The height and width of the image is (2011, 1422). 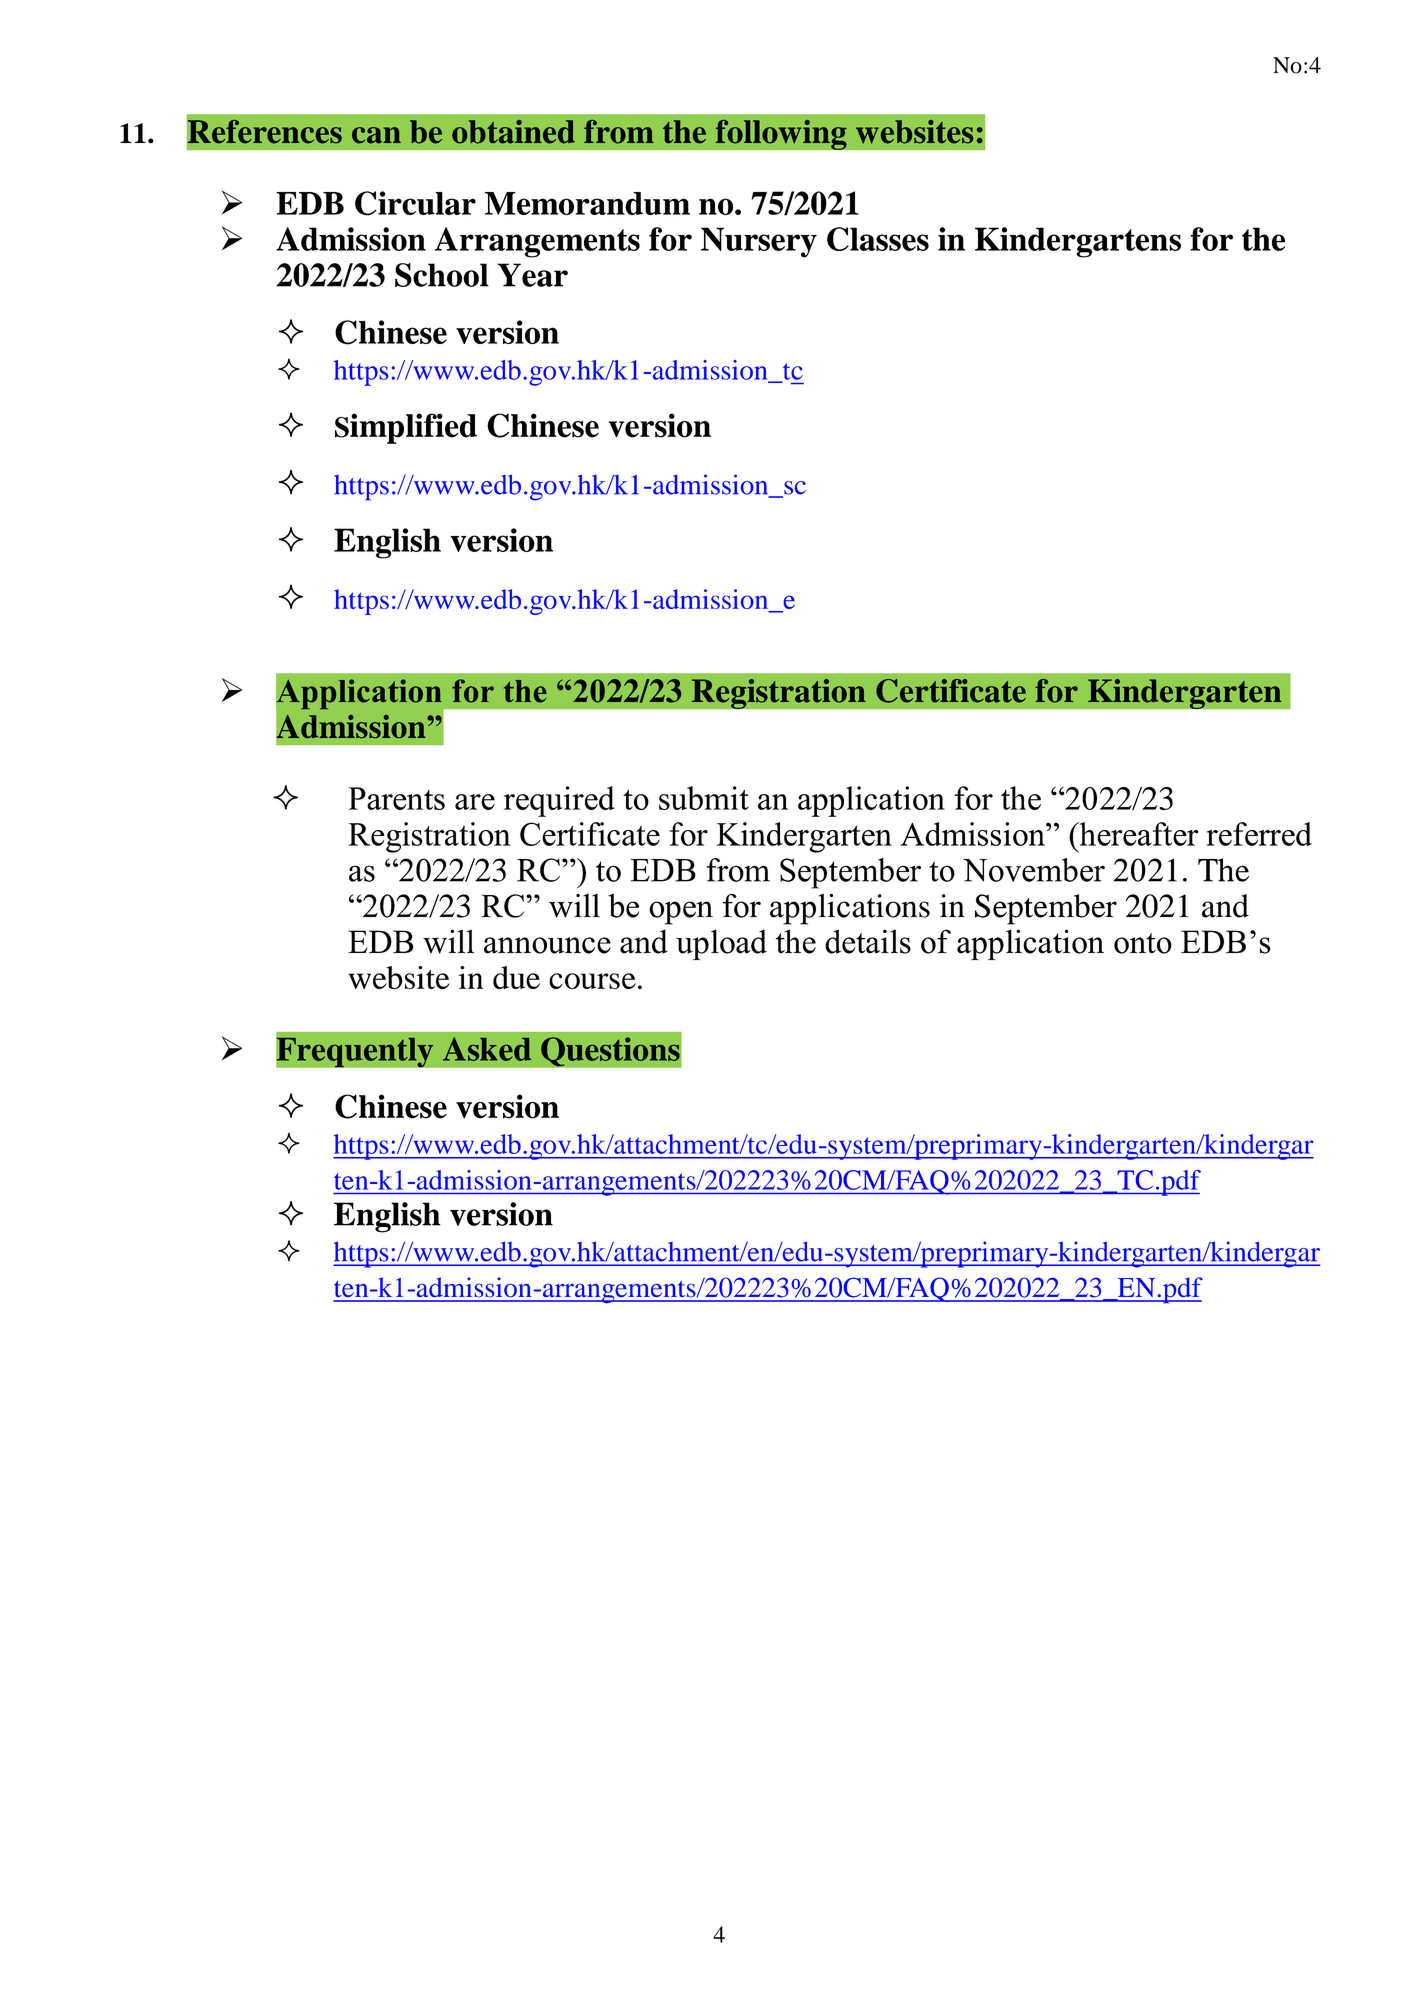 I want to click on details, so click(x=868, y=941).
